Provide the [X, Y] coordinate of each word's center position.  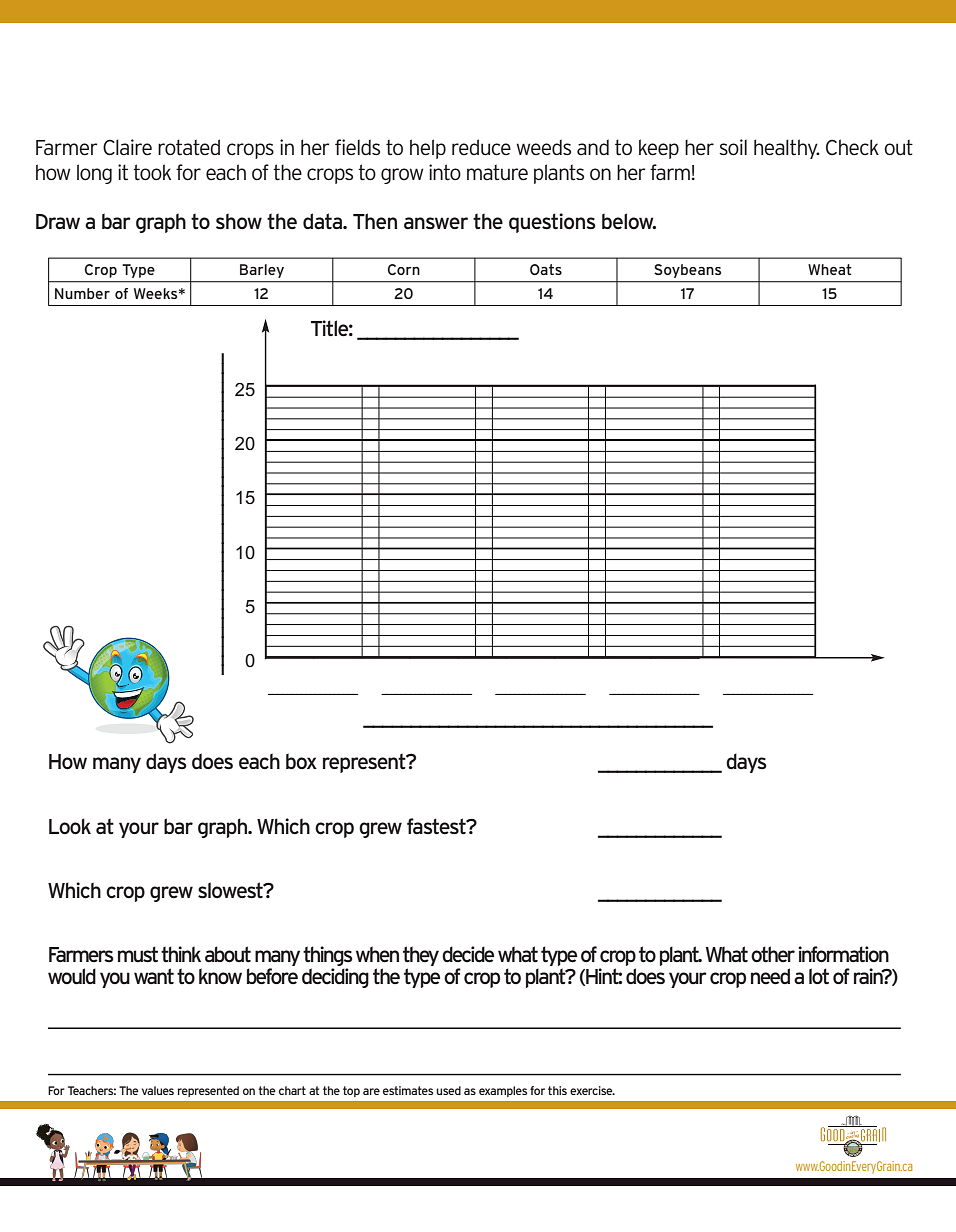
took [152, 172]
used [448, 1090]
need [770, 976]
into [445, 172]
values [158, 1090]
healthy [787, 149]
